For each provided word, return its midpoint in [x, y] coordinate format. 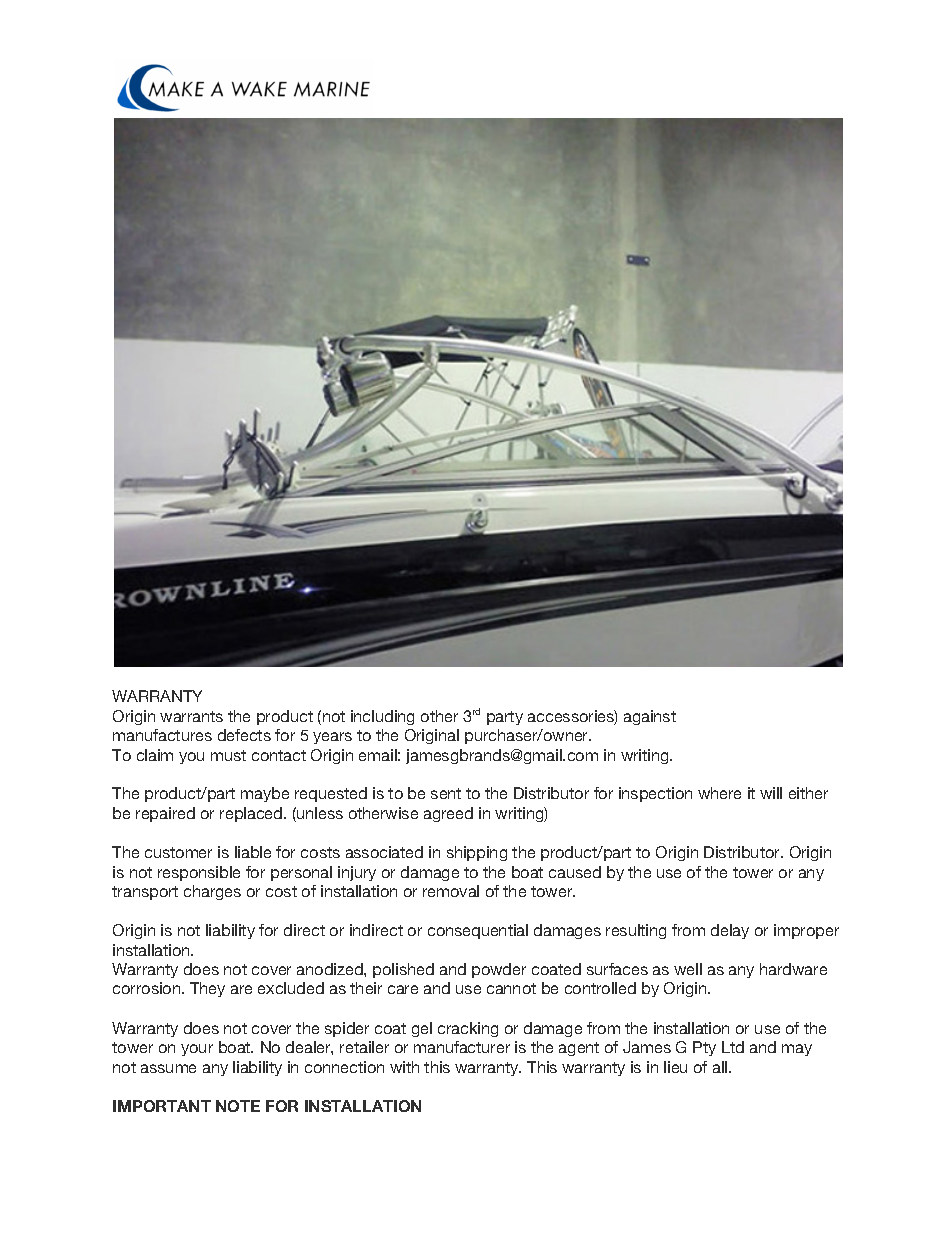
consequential [478, 931]
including [382, 717]
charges [212, 892]
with [404, 1067]
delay [730, 931]
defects [244, 735]
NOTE [238, 1106]
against [650, 717]
